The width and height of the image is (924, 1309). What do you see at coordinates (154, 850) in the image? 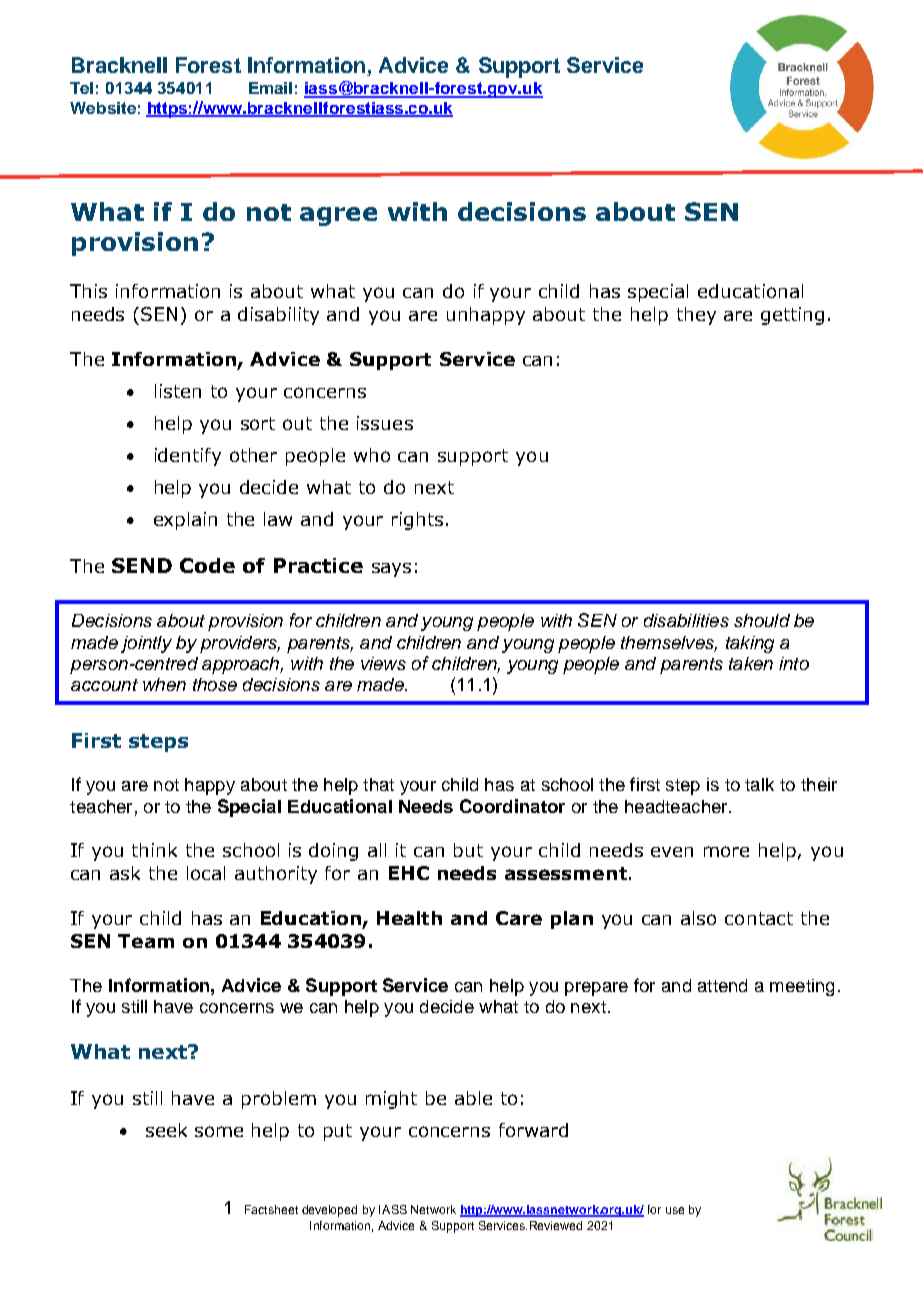
I see `think` at bounding box center [154, 850].
